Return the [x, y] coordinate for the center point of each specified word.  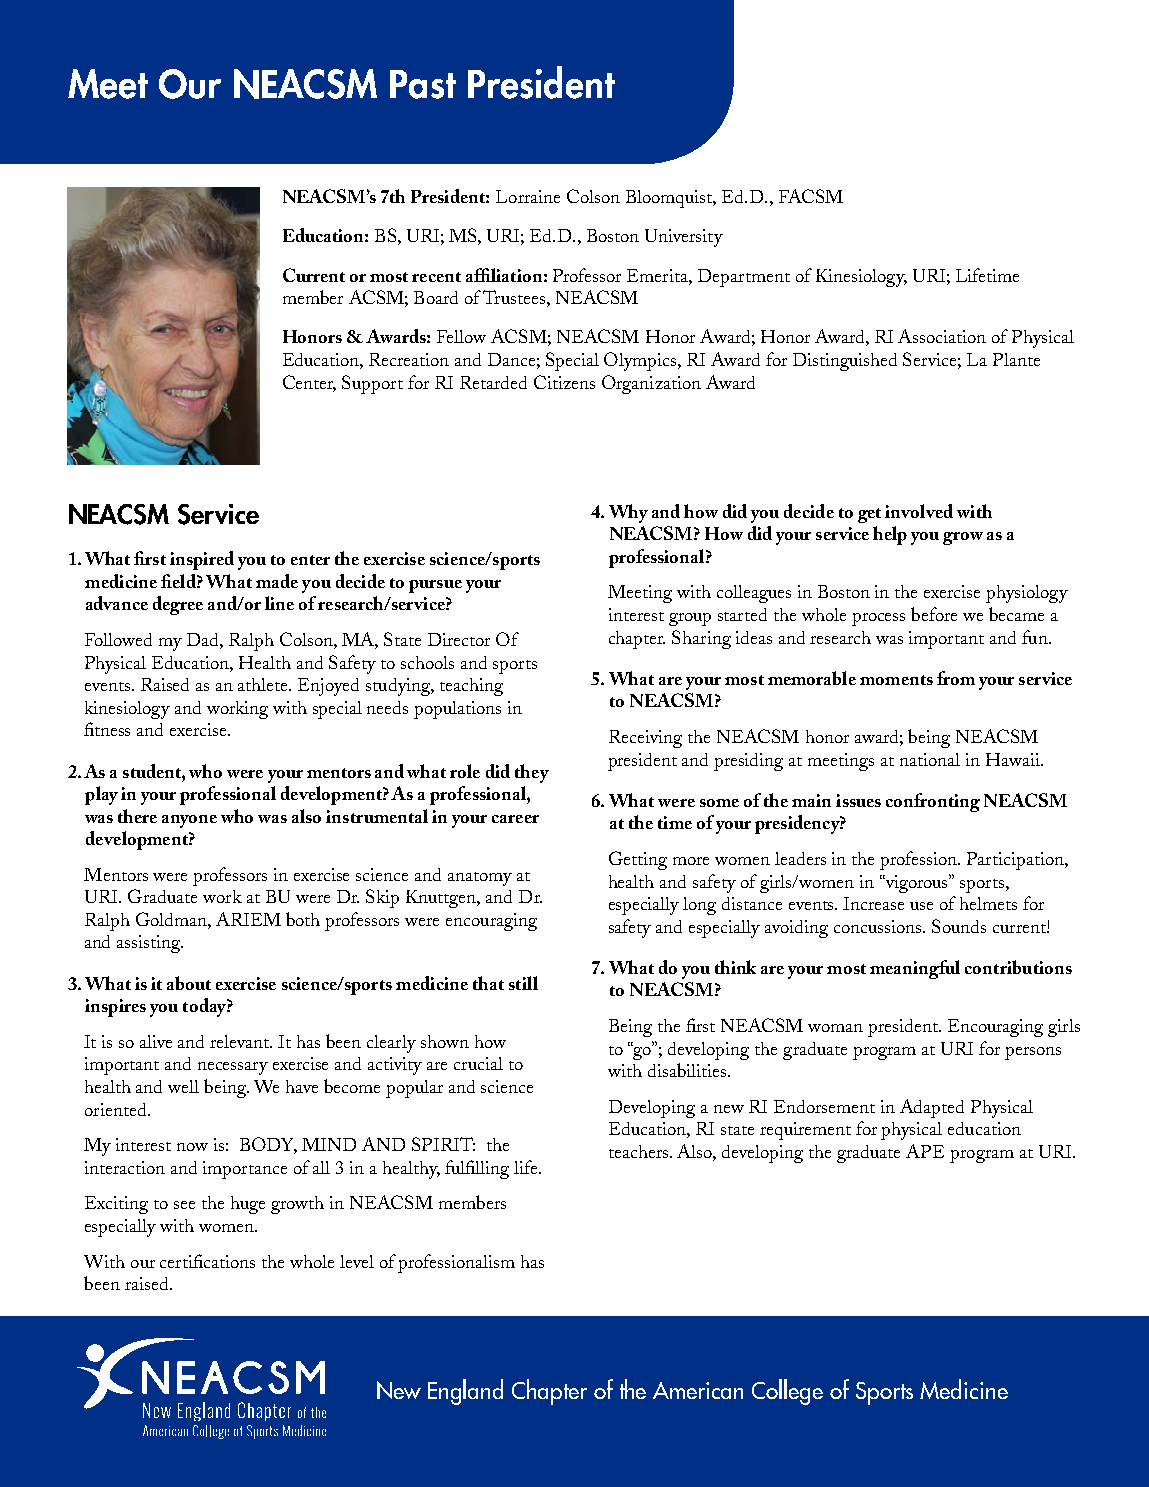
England [465, 1392]
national [930, 759]
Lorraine [528, 196]
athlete [264, 684]
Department [744, 278]
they [532, 773]
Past [423, 84]
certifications [207, 1261]
